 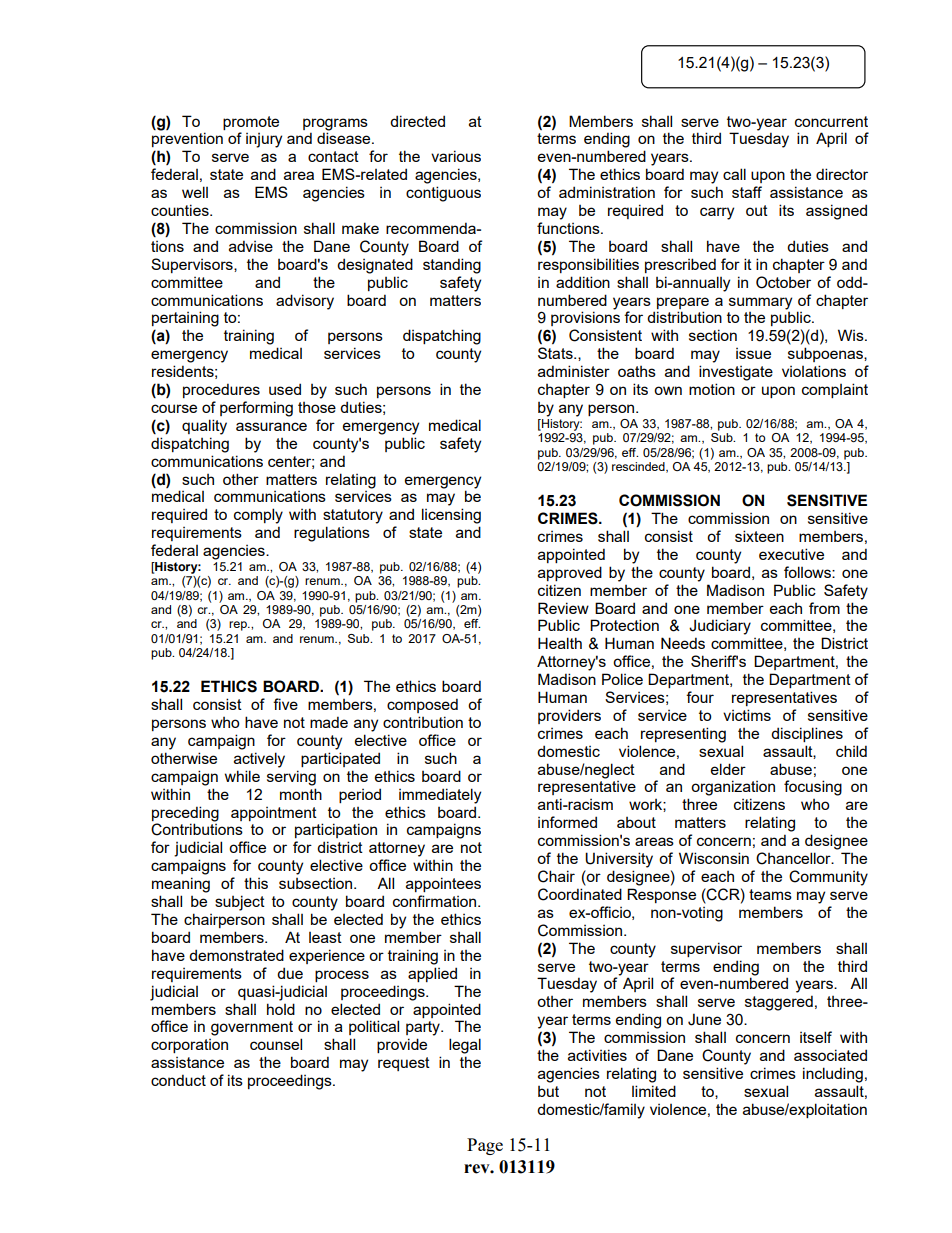 What do you see at coordinates (720, 627) in the screenshot?
I see `Judiciary` at bounding box center [720, 627].
